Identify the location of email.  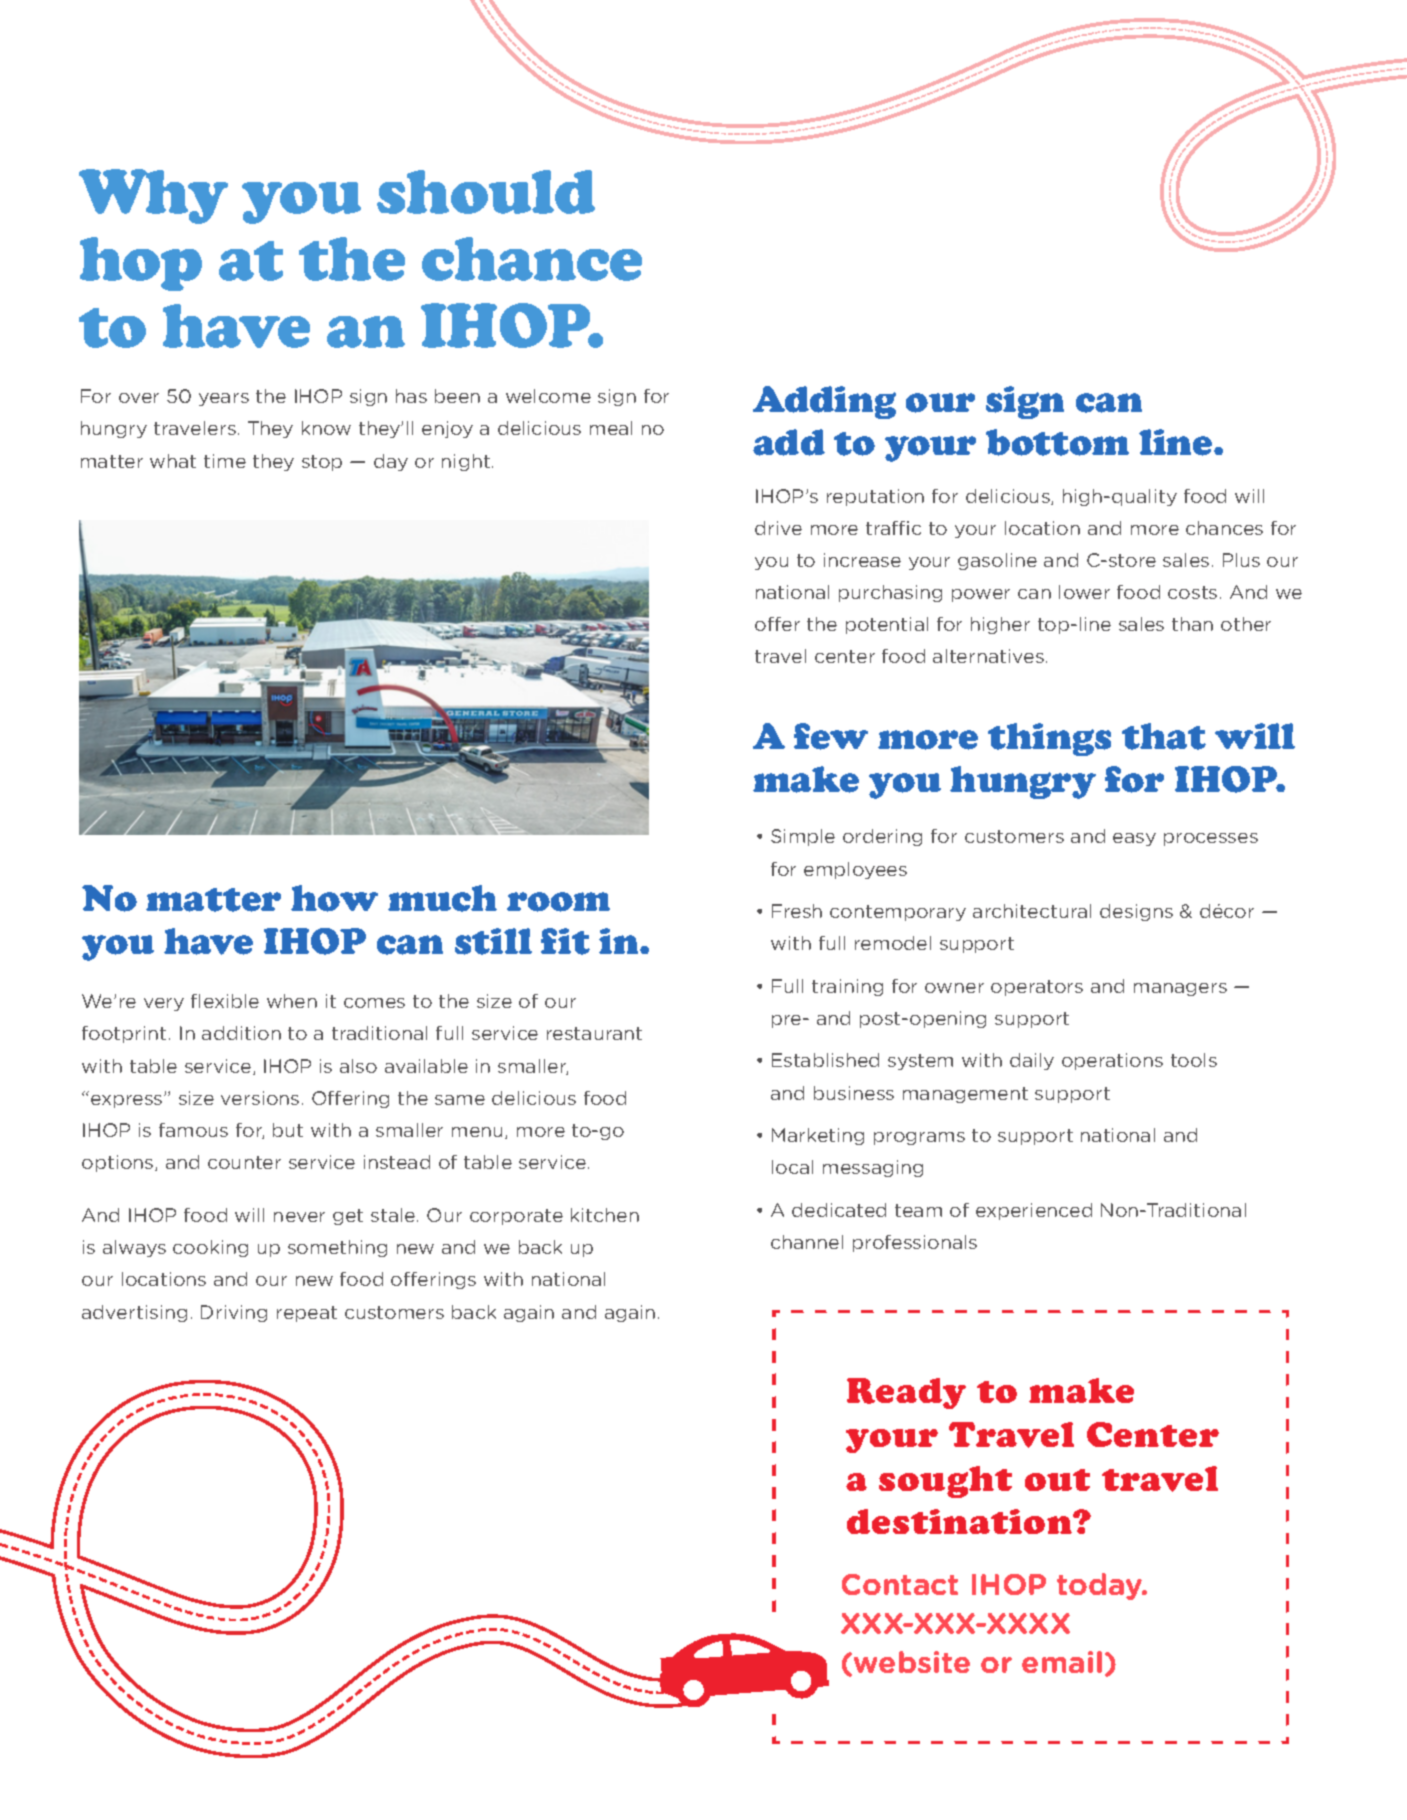
(1062, 1662).
